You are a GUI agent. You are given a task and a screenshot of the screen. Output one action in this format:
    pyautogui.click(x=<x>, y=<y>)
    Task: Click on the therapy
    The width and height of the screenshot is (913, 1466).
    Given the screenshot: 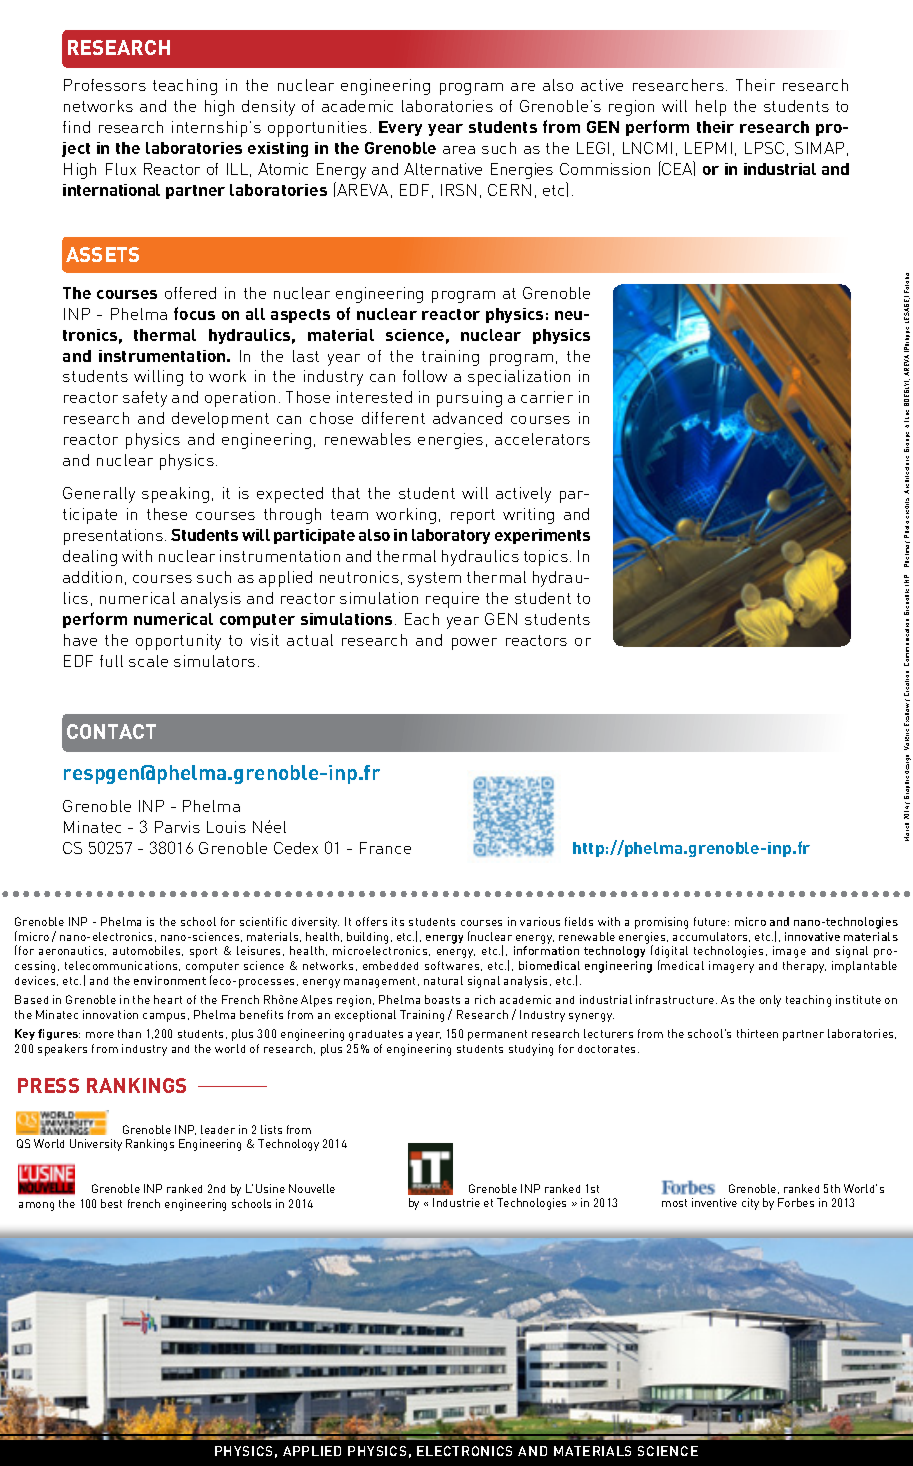 What is the action you would take?
    pyautogui.click(x=804, y=967)
